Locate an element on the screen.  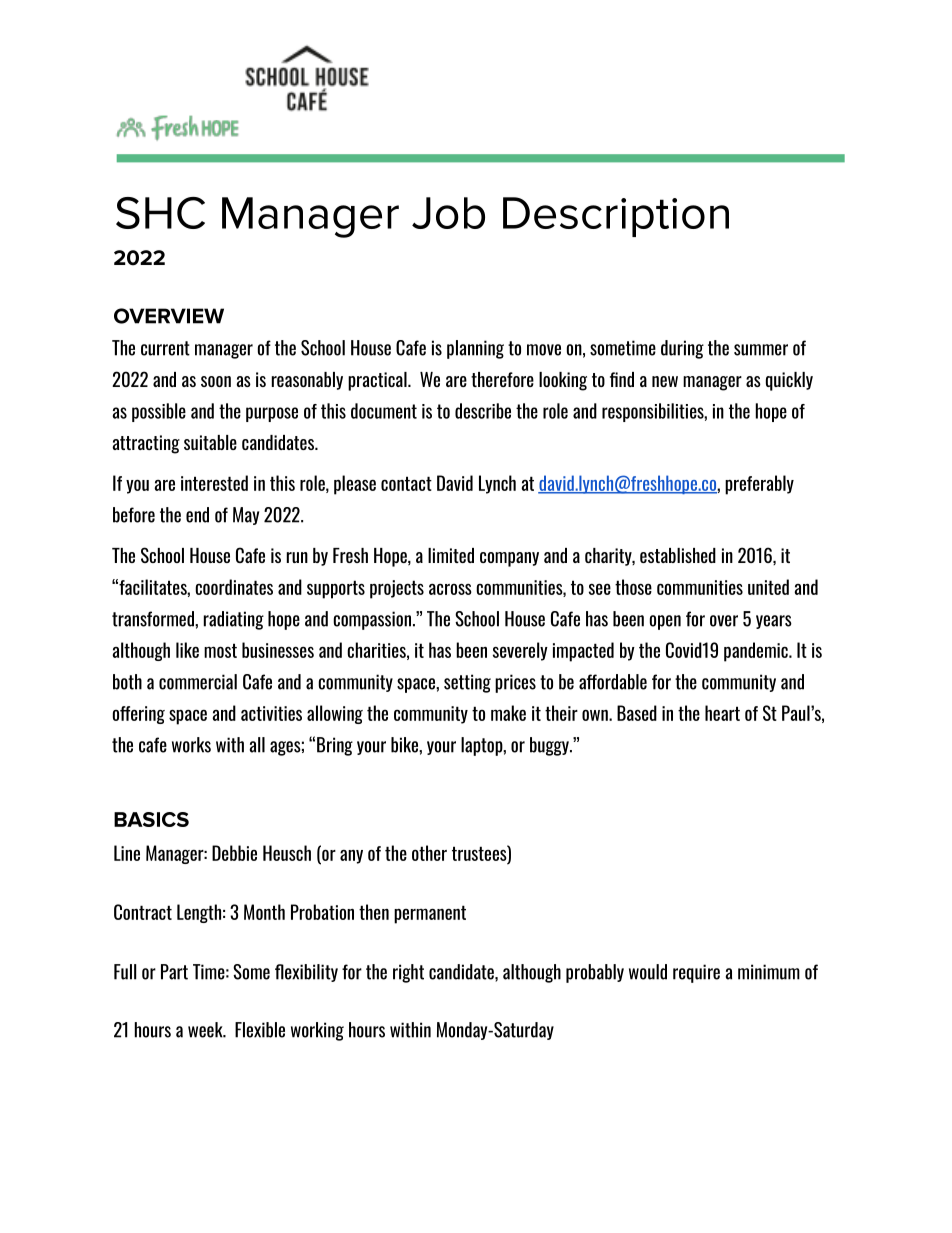
Description is located at coordinates (616, 217).
